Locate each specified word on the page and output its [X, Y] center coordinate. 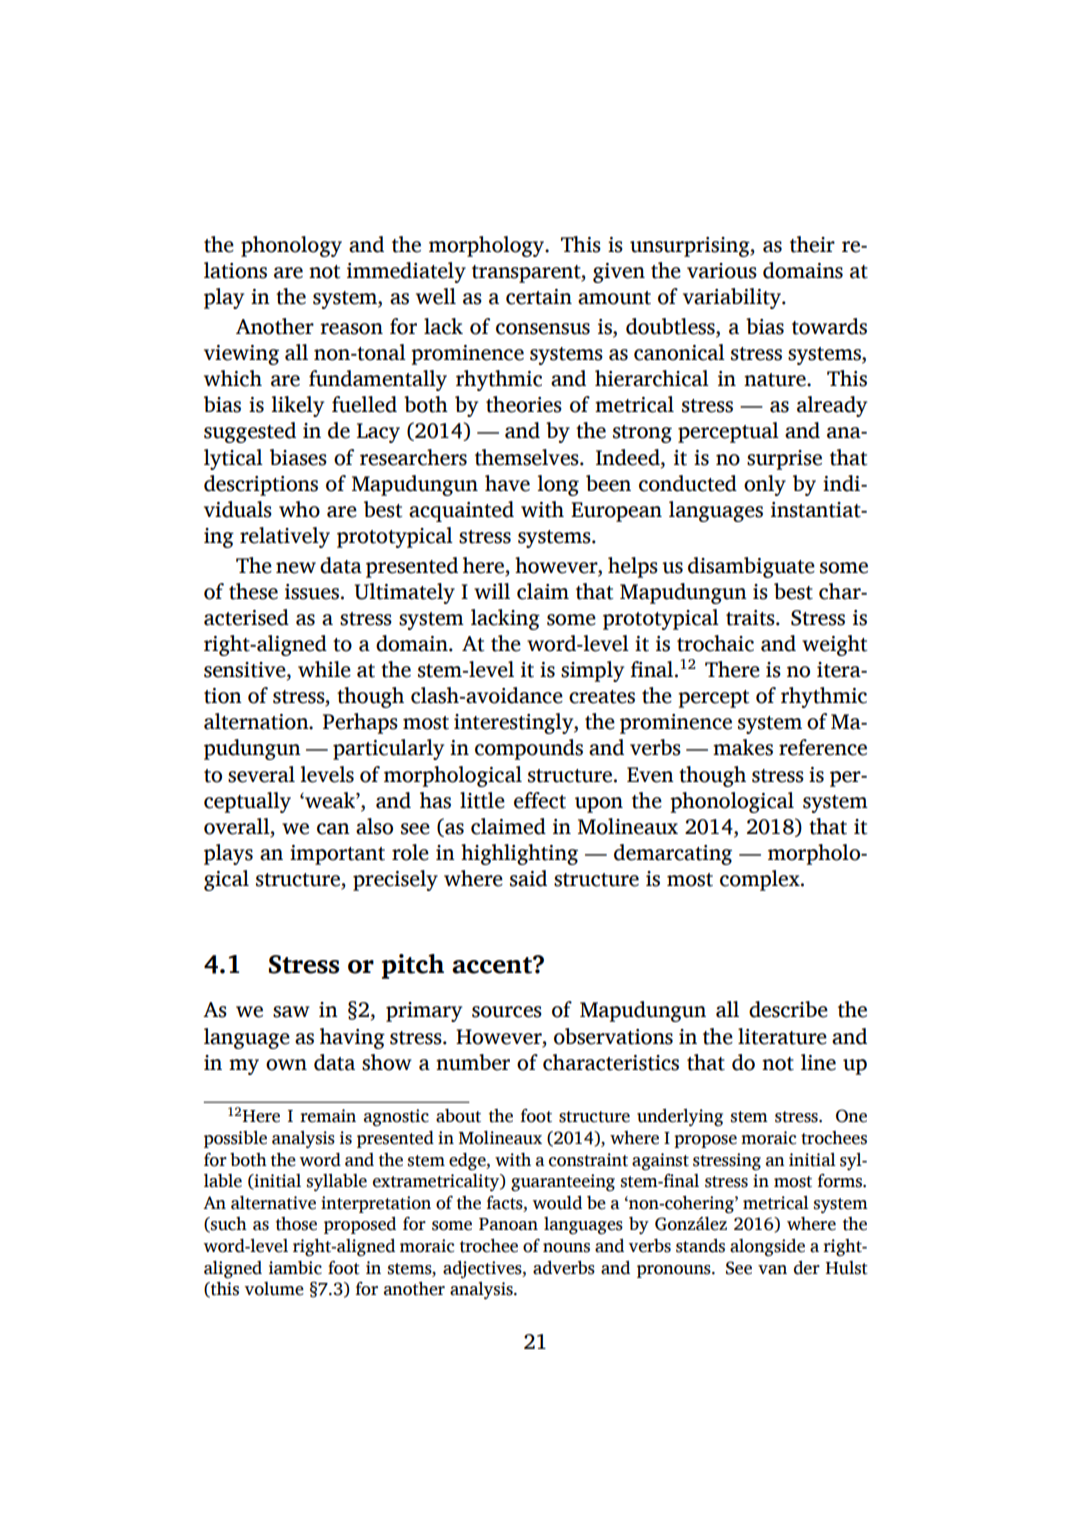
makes [743, 747]
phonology [291, 246]
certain [539, 297]
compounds [529, 749]
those [296, 1224]
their [812, 244]
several [261, 774]
